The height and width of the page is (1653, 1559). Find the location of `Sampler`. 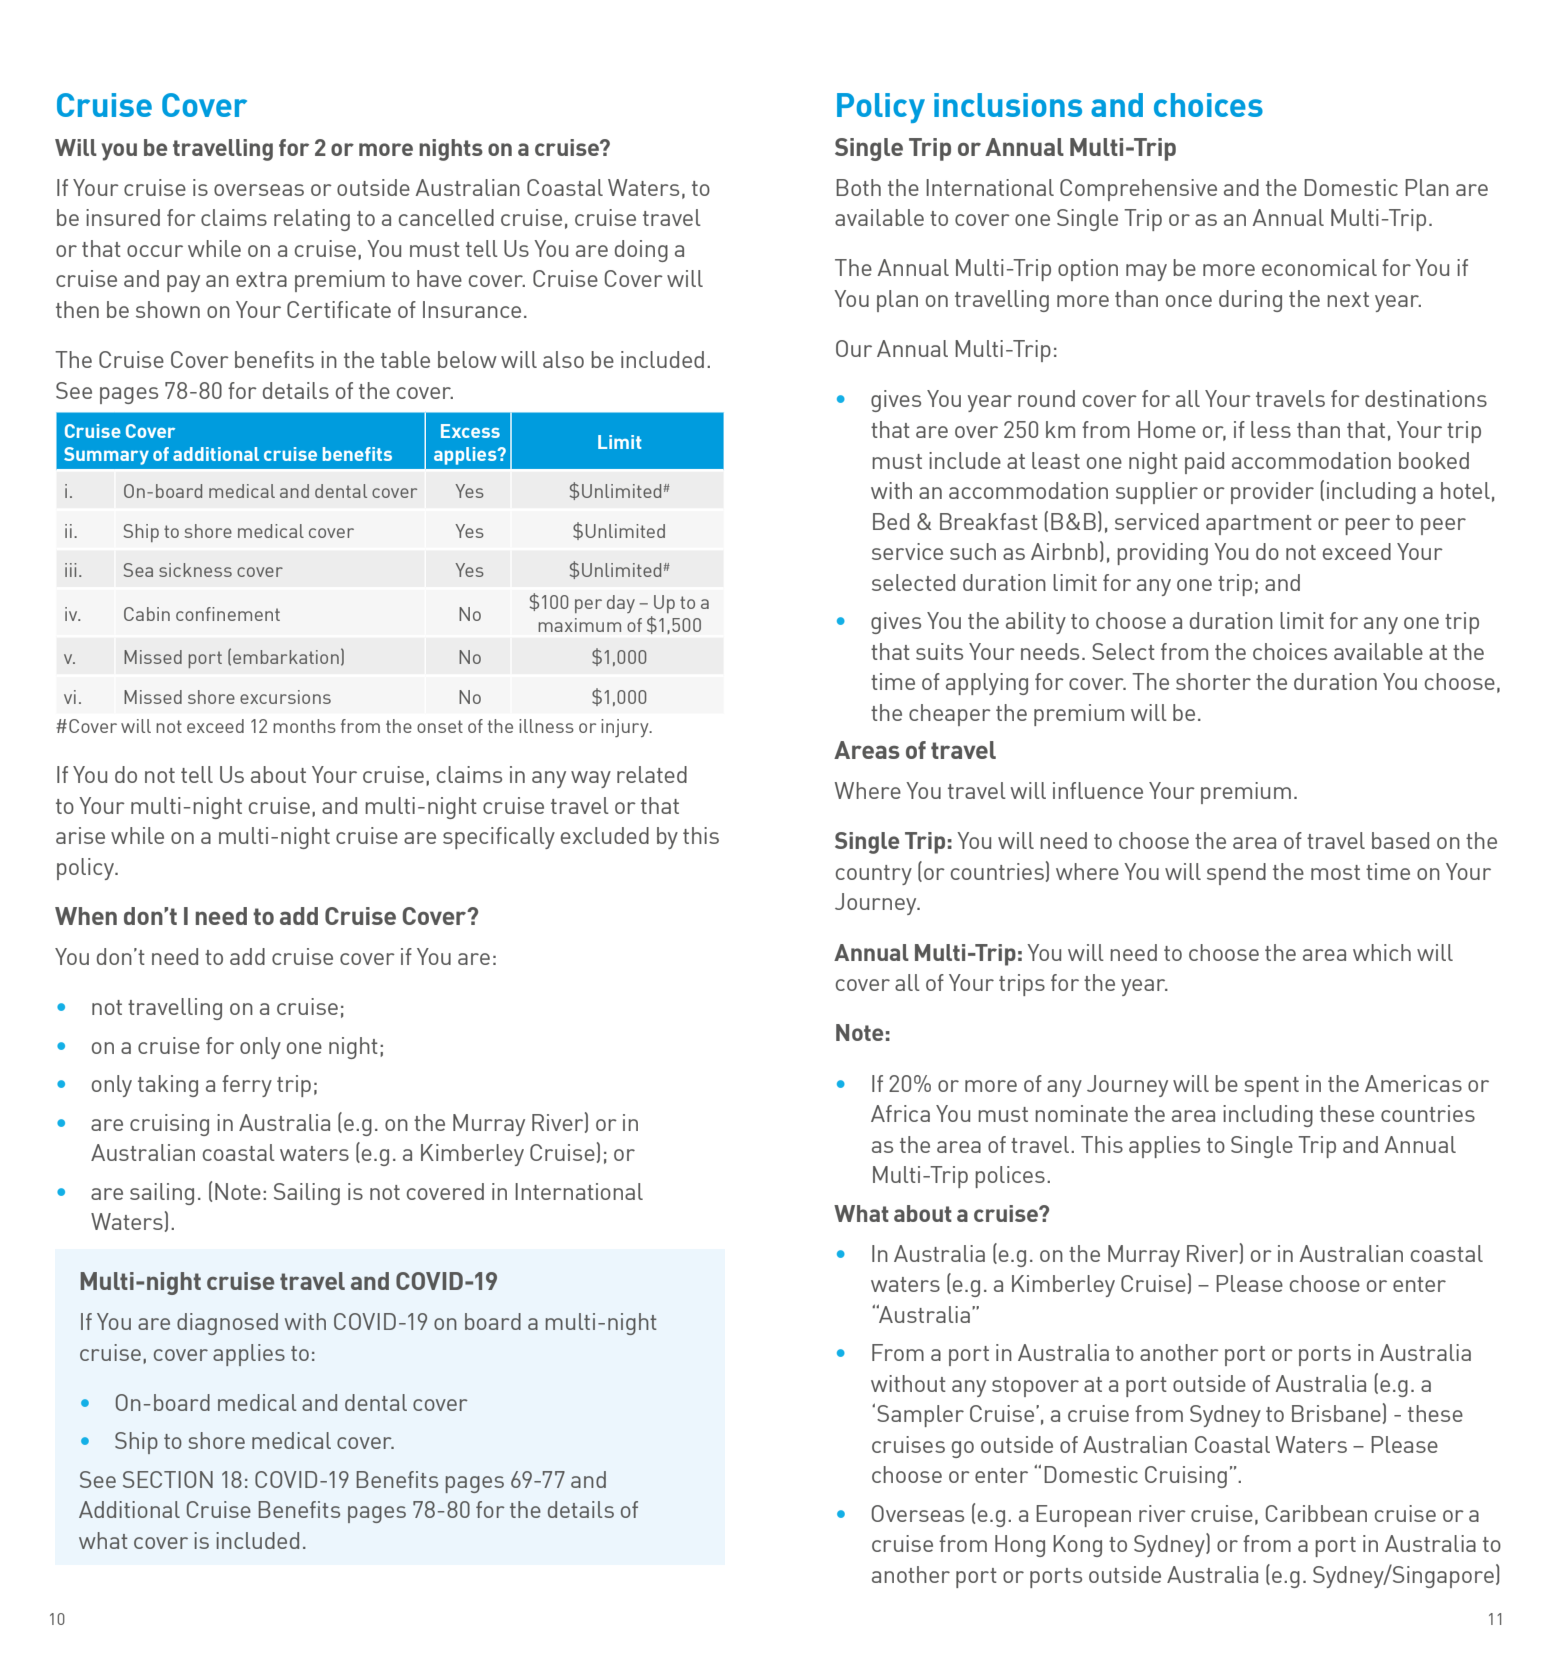

Sampler is located at coordinates (920, 1416).
